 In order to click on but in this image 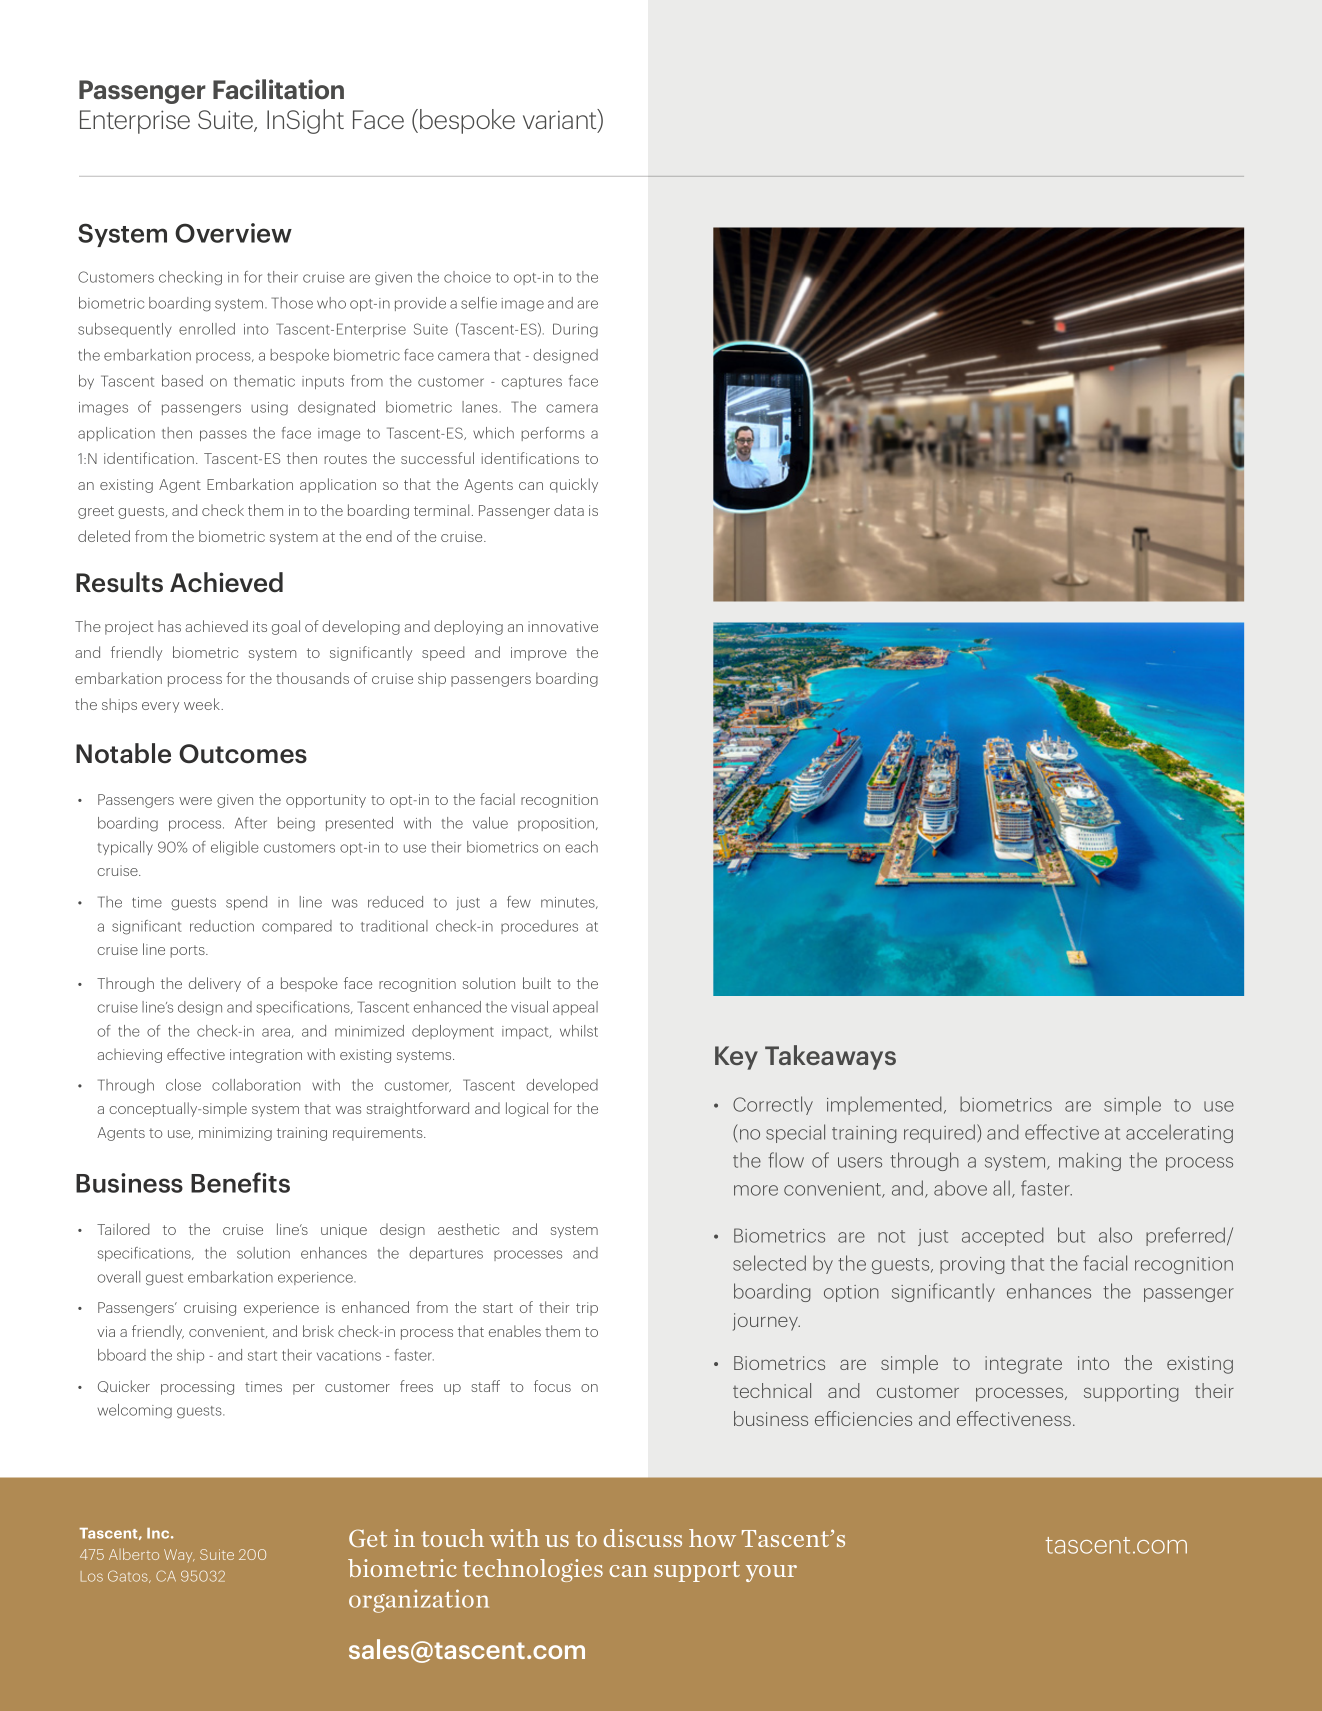, I will do `click(1071, 1235)`.
